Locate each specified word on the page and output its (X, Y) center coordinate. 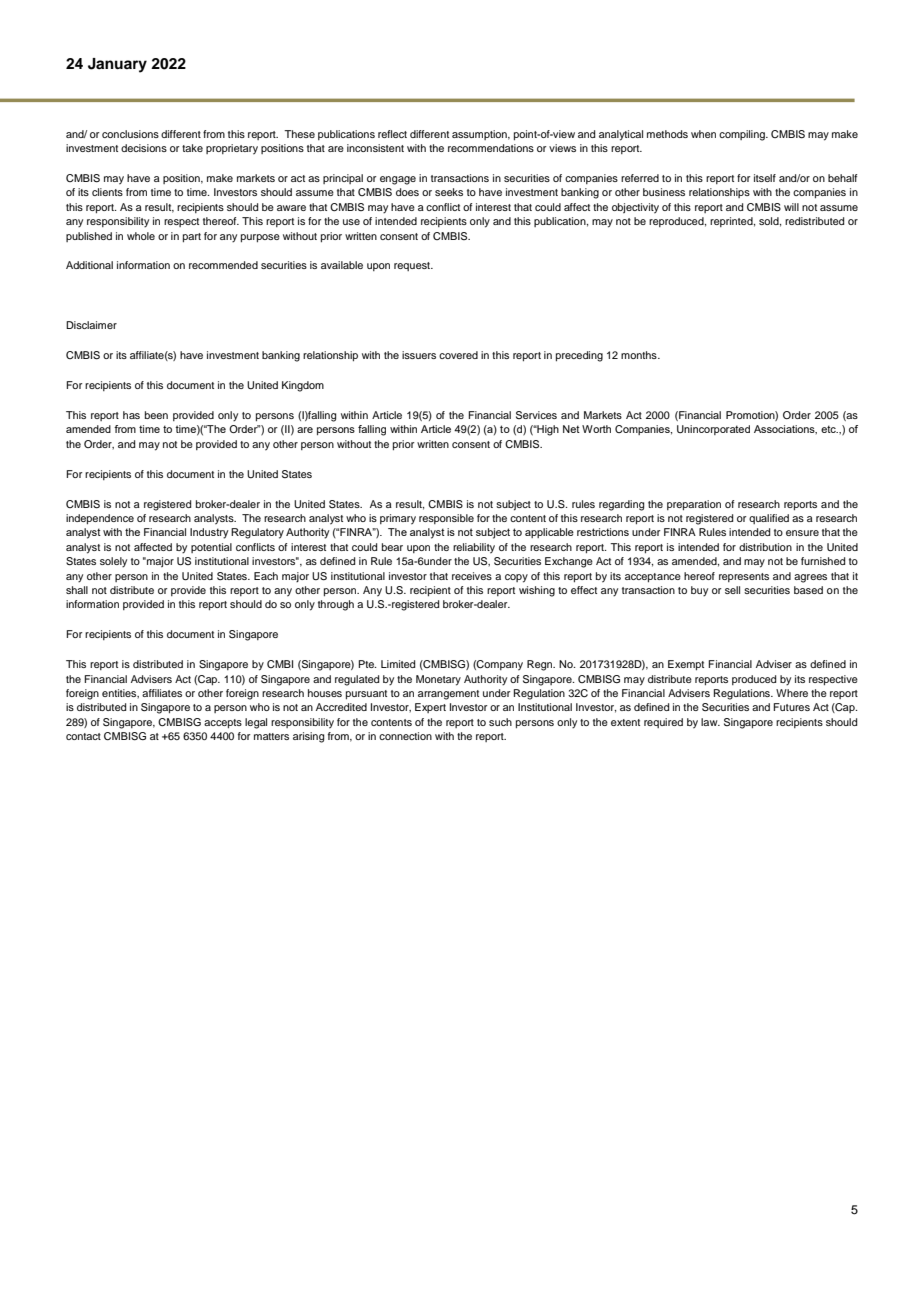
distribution (765, 547)
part (192, 238)
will (791, 207)
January (117, 65)
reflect (392, 134)
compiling (743, 135)
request (413, 266)
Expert (430, 708)
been (156, 415)
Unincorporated (713, 430)
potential (211, 548)
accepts (223, 724)
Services (536, 415)
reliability (474, 548)
